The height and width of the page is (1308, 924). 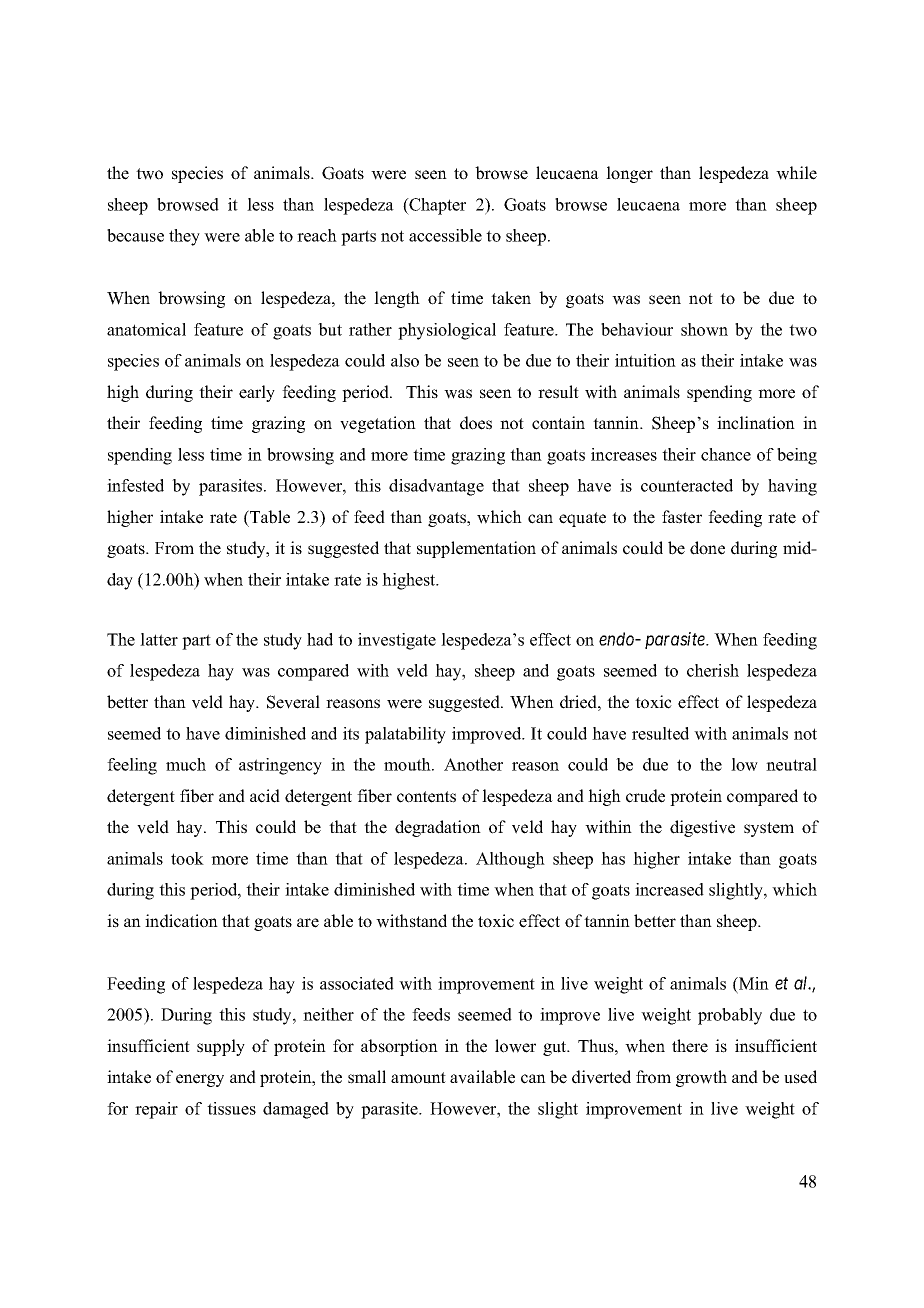 I want to click on amount, so click(x=418, y=1078).
